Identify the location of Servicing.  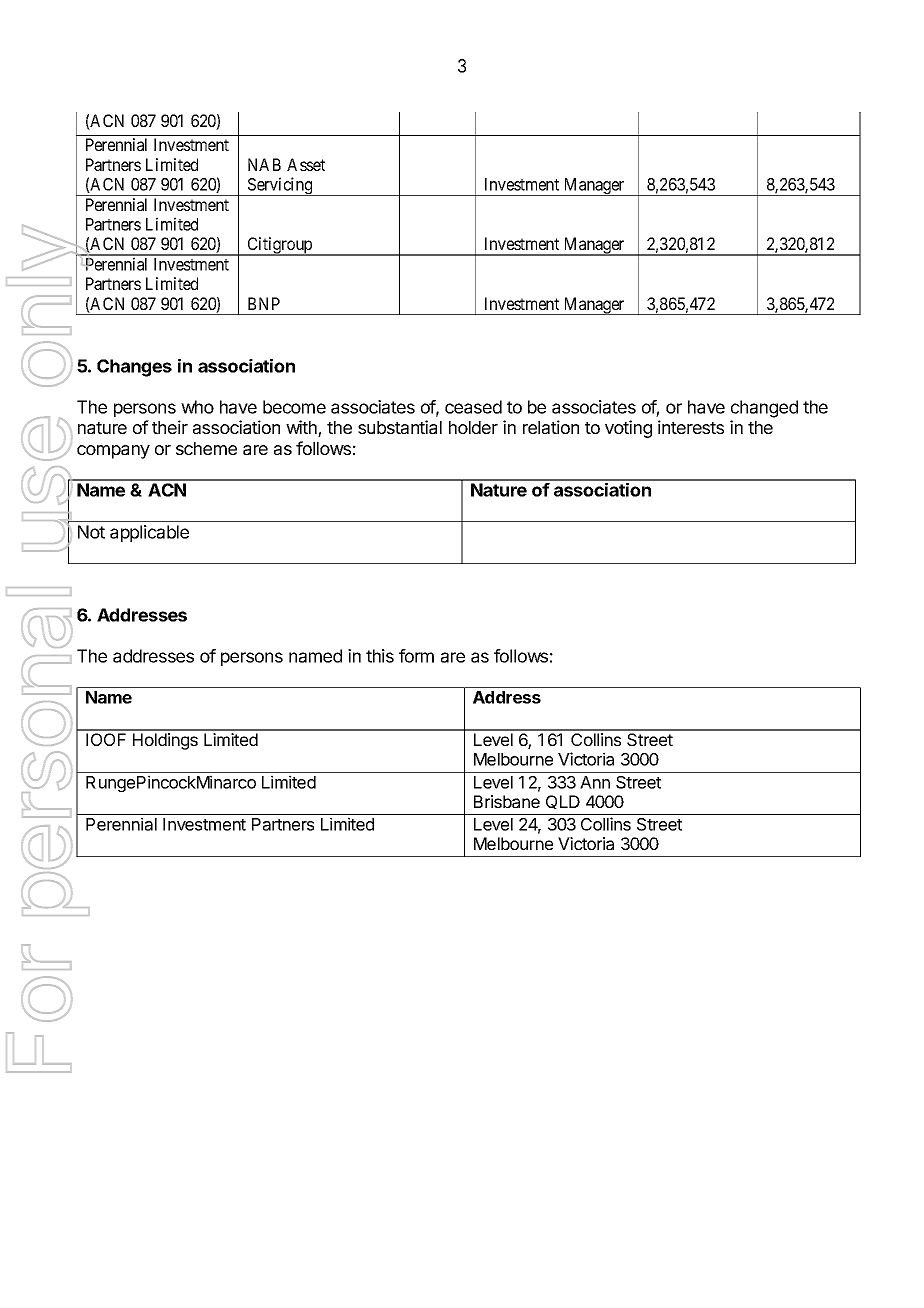
(280, 186).
